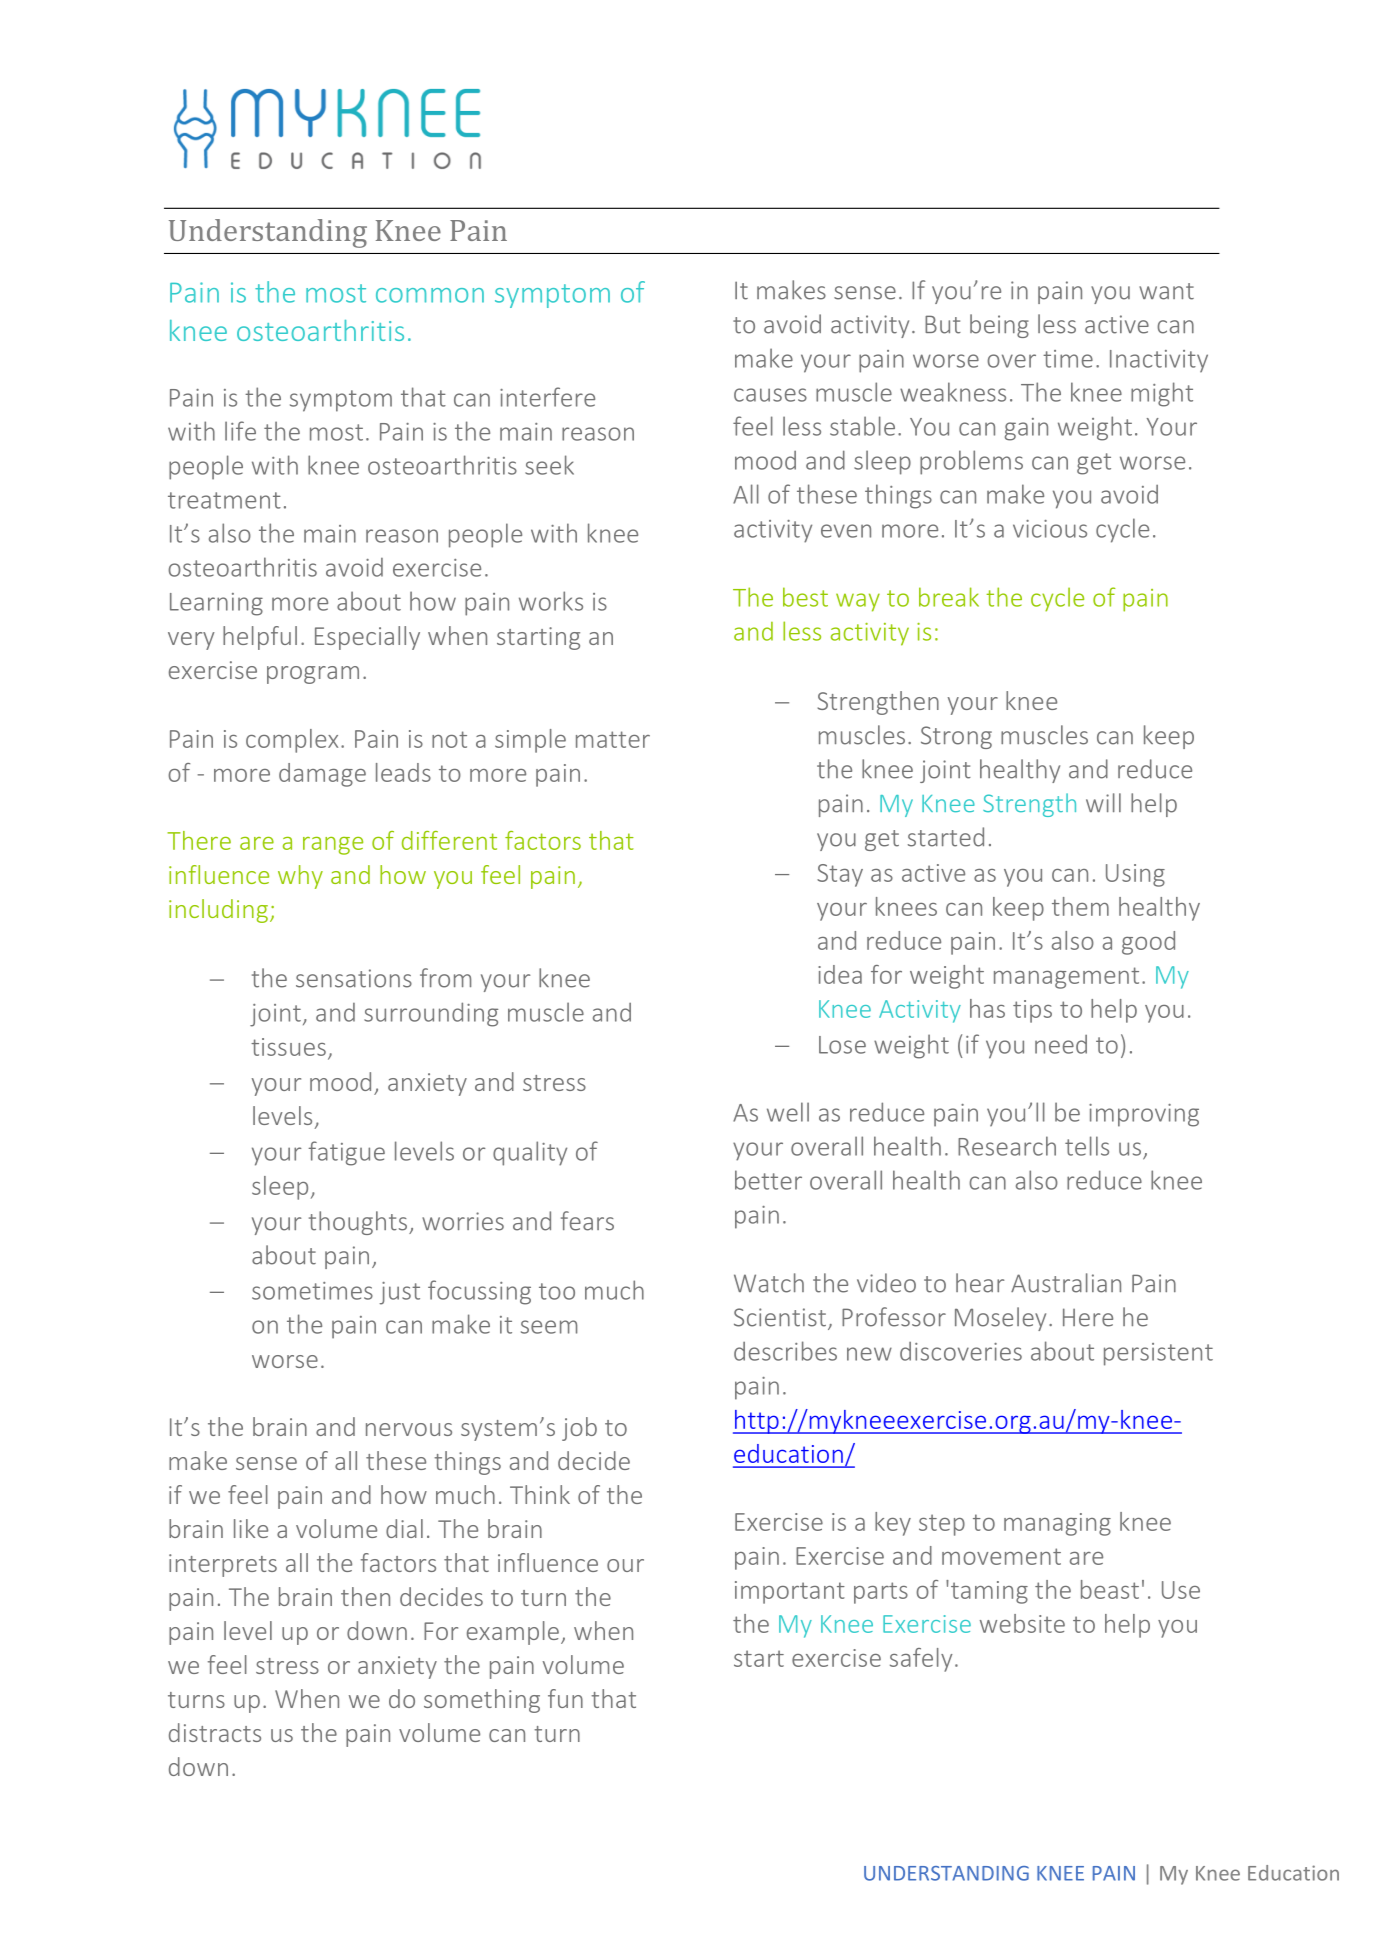 This screenshot has width=1383, height=1956. I want to click on matter, so click(613, 739).
